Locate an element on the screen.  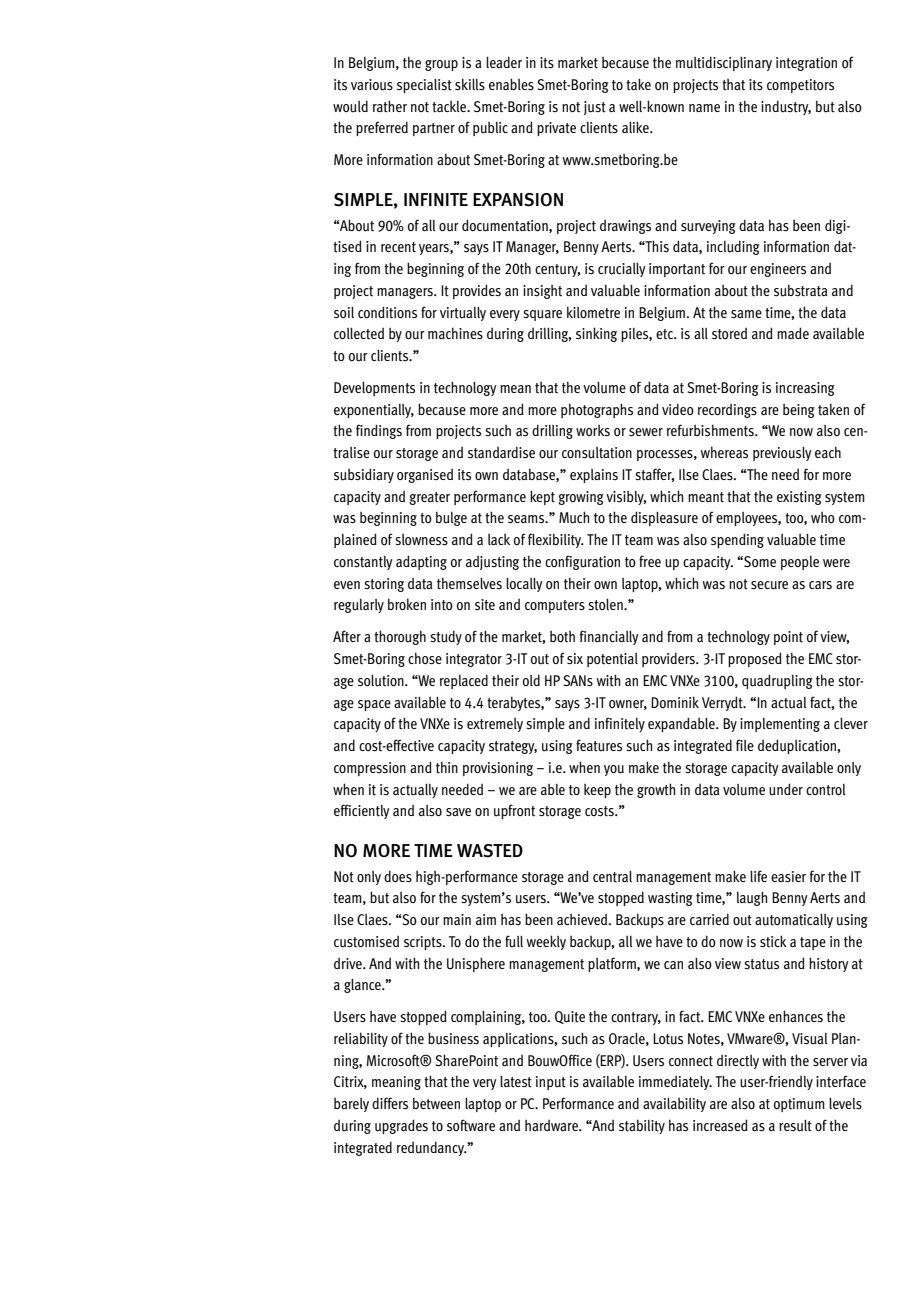
sinking is located at coordinates (596, 334).
